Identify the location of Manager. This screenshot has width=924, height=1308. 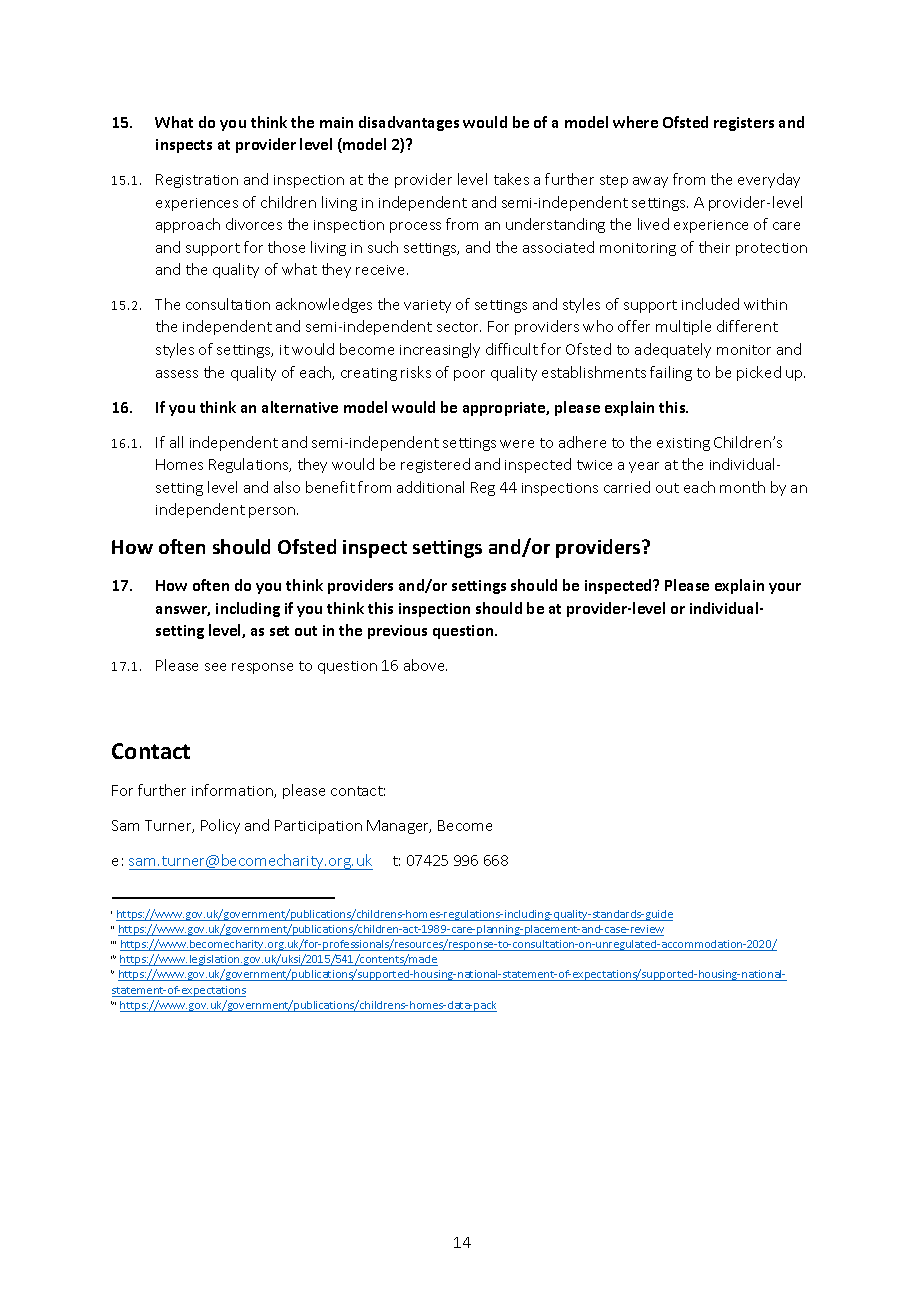
(399, 827).
